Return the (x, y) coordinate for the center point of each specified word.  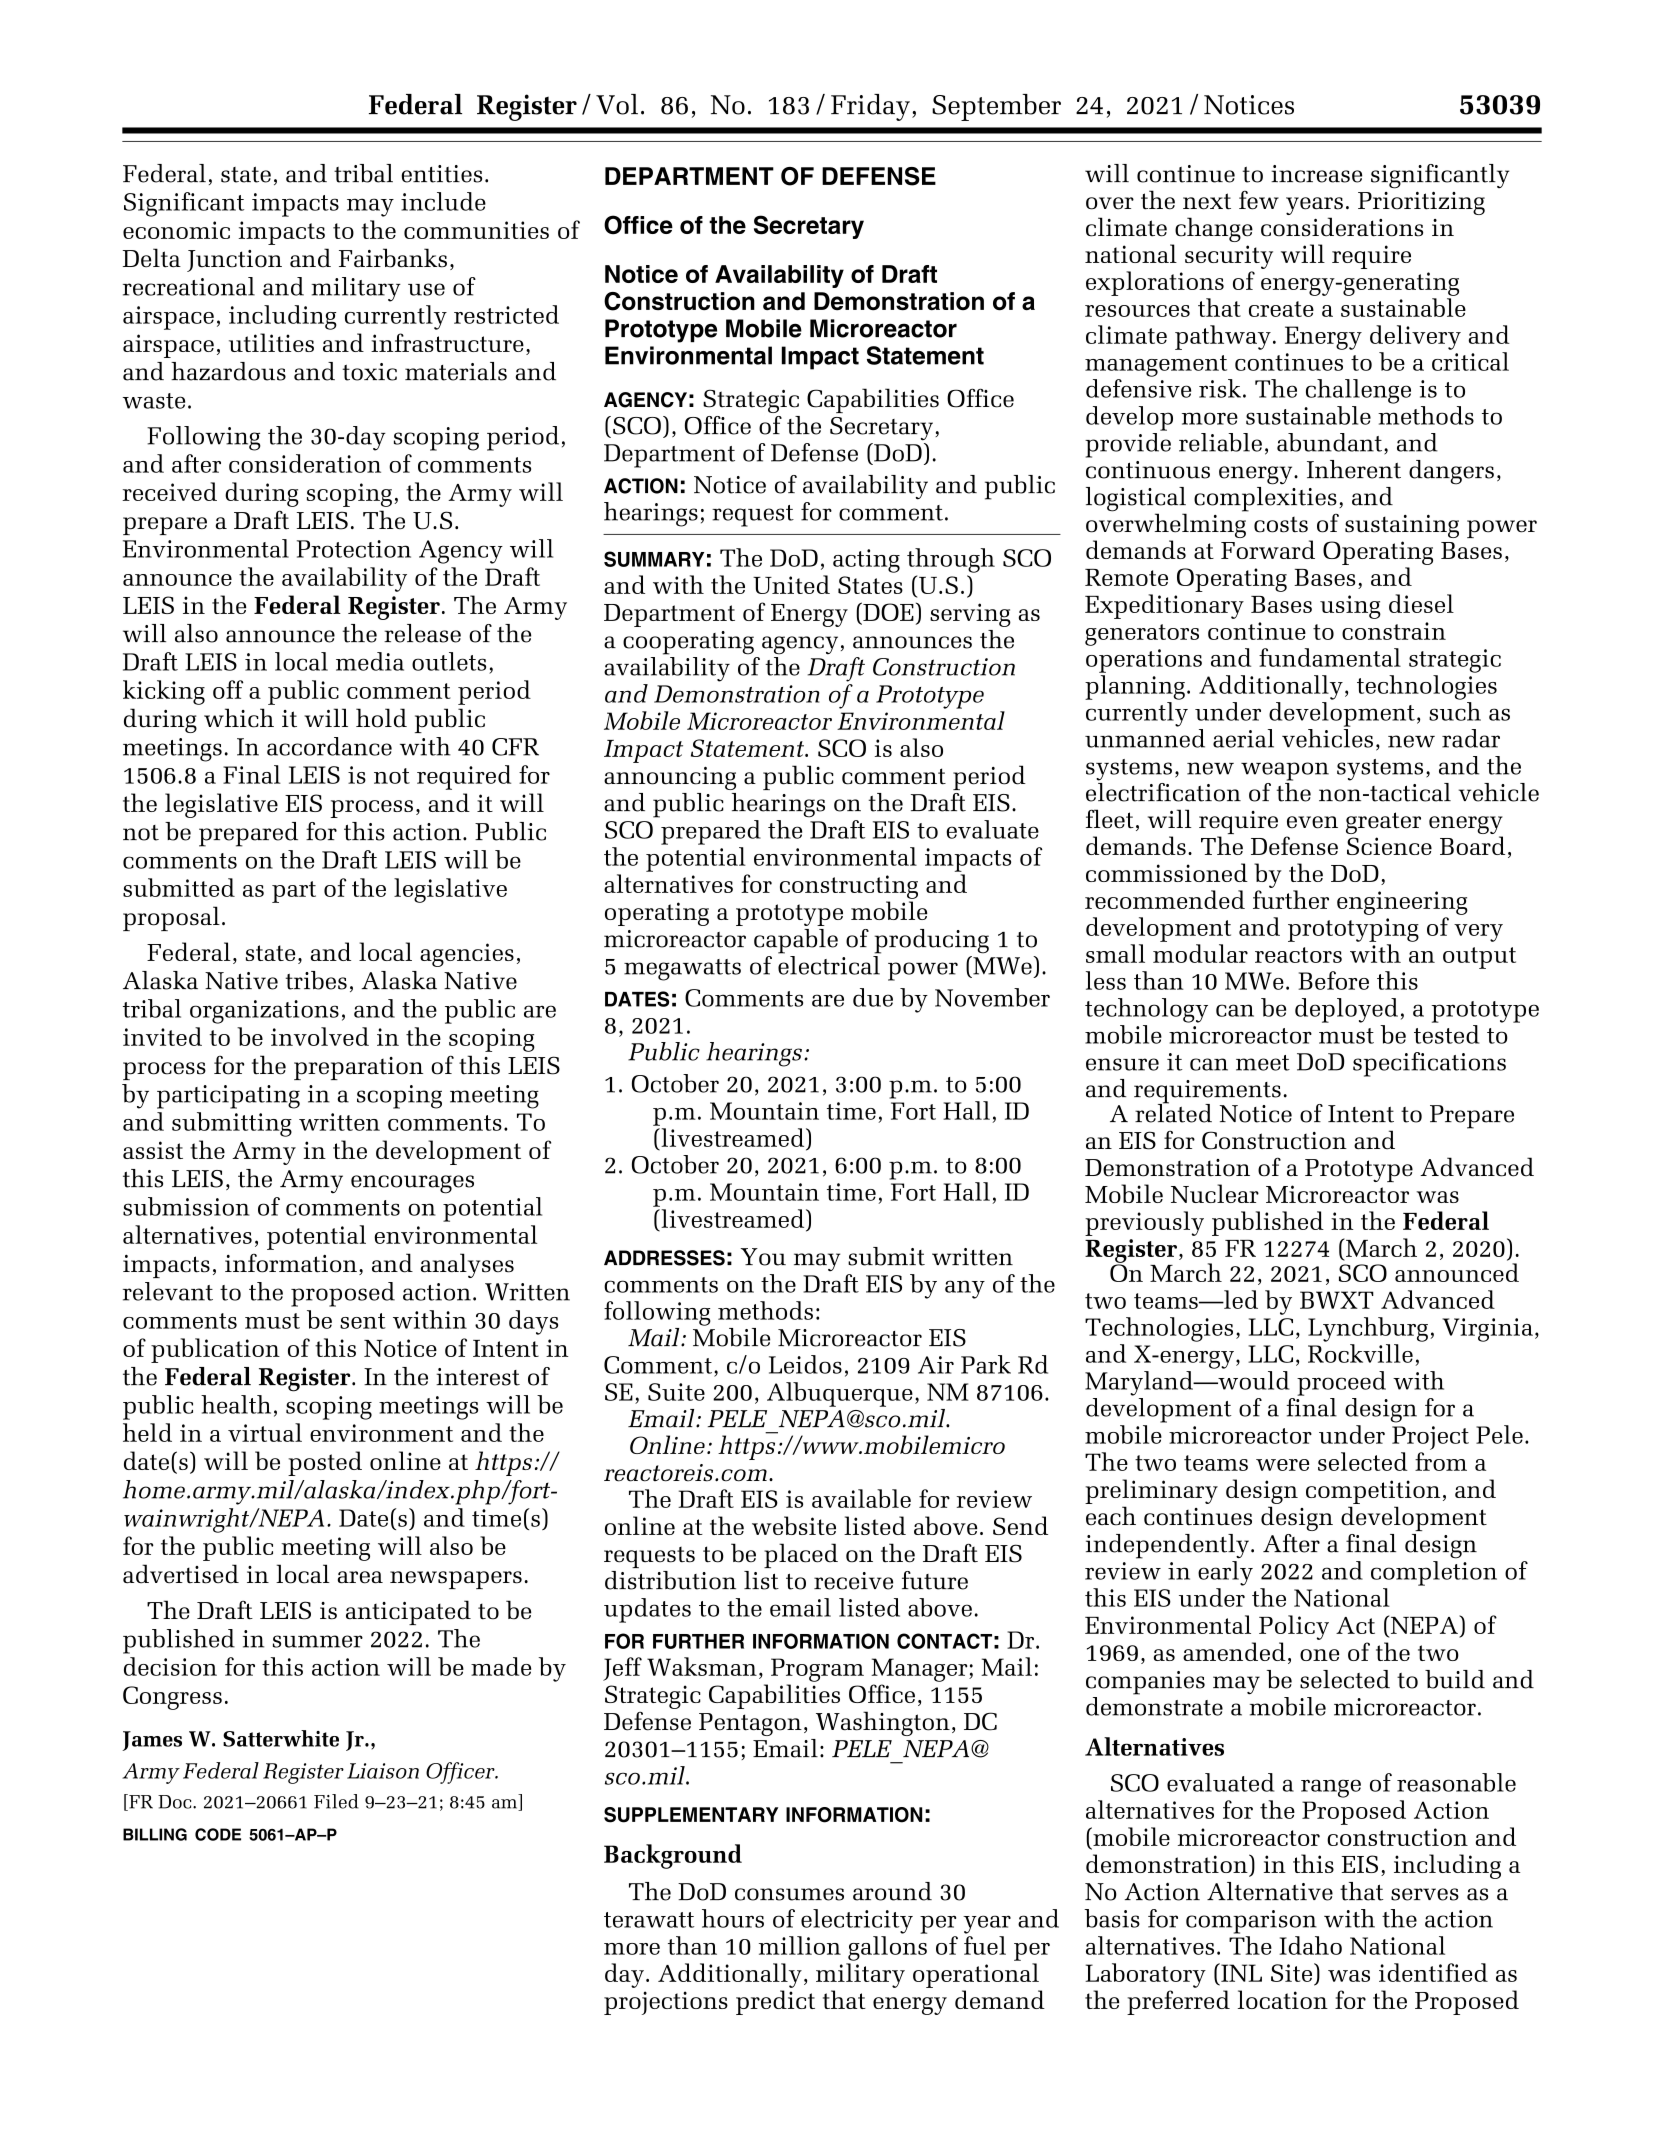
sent (363, 1321)
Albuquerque (840, 1394)
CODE (218, 1834)
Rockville (1360, 1353)
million (800, 1945)
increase (1316, 174)
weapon (1285, 771)
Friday (870, 107)
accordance (329, 746)
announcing (670, 778)
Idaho (1310, 1945)
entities (441, 174)
